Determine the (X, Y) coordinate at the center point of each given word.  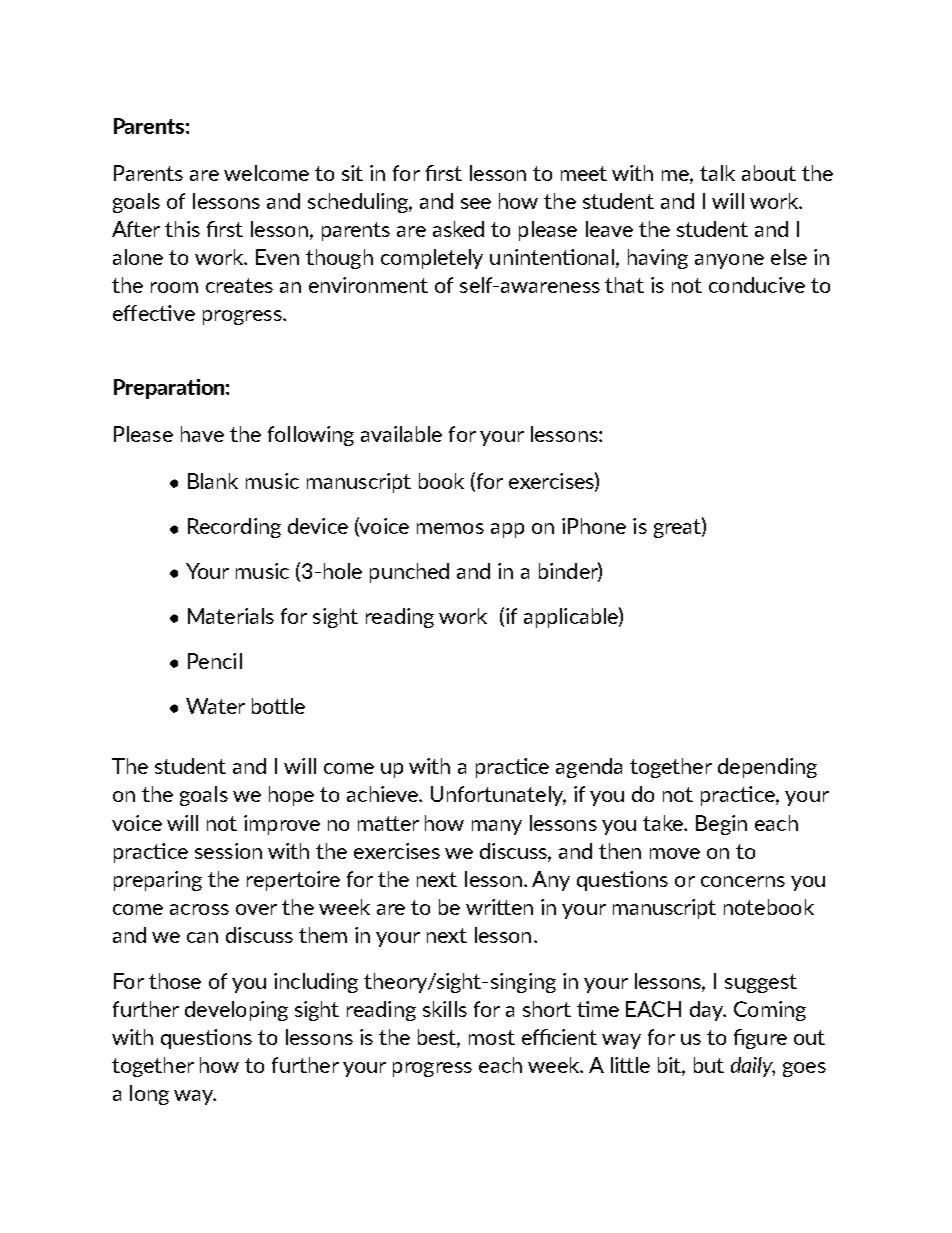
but (709, 1065)
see (476, 203)
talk (717, 173)
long (149, 1095)
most (492, 1037)
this (182, 229)
